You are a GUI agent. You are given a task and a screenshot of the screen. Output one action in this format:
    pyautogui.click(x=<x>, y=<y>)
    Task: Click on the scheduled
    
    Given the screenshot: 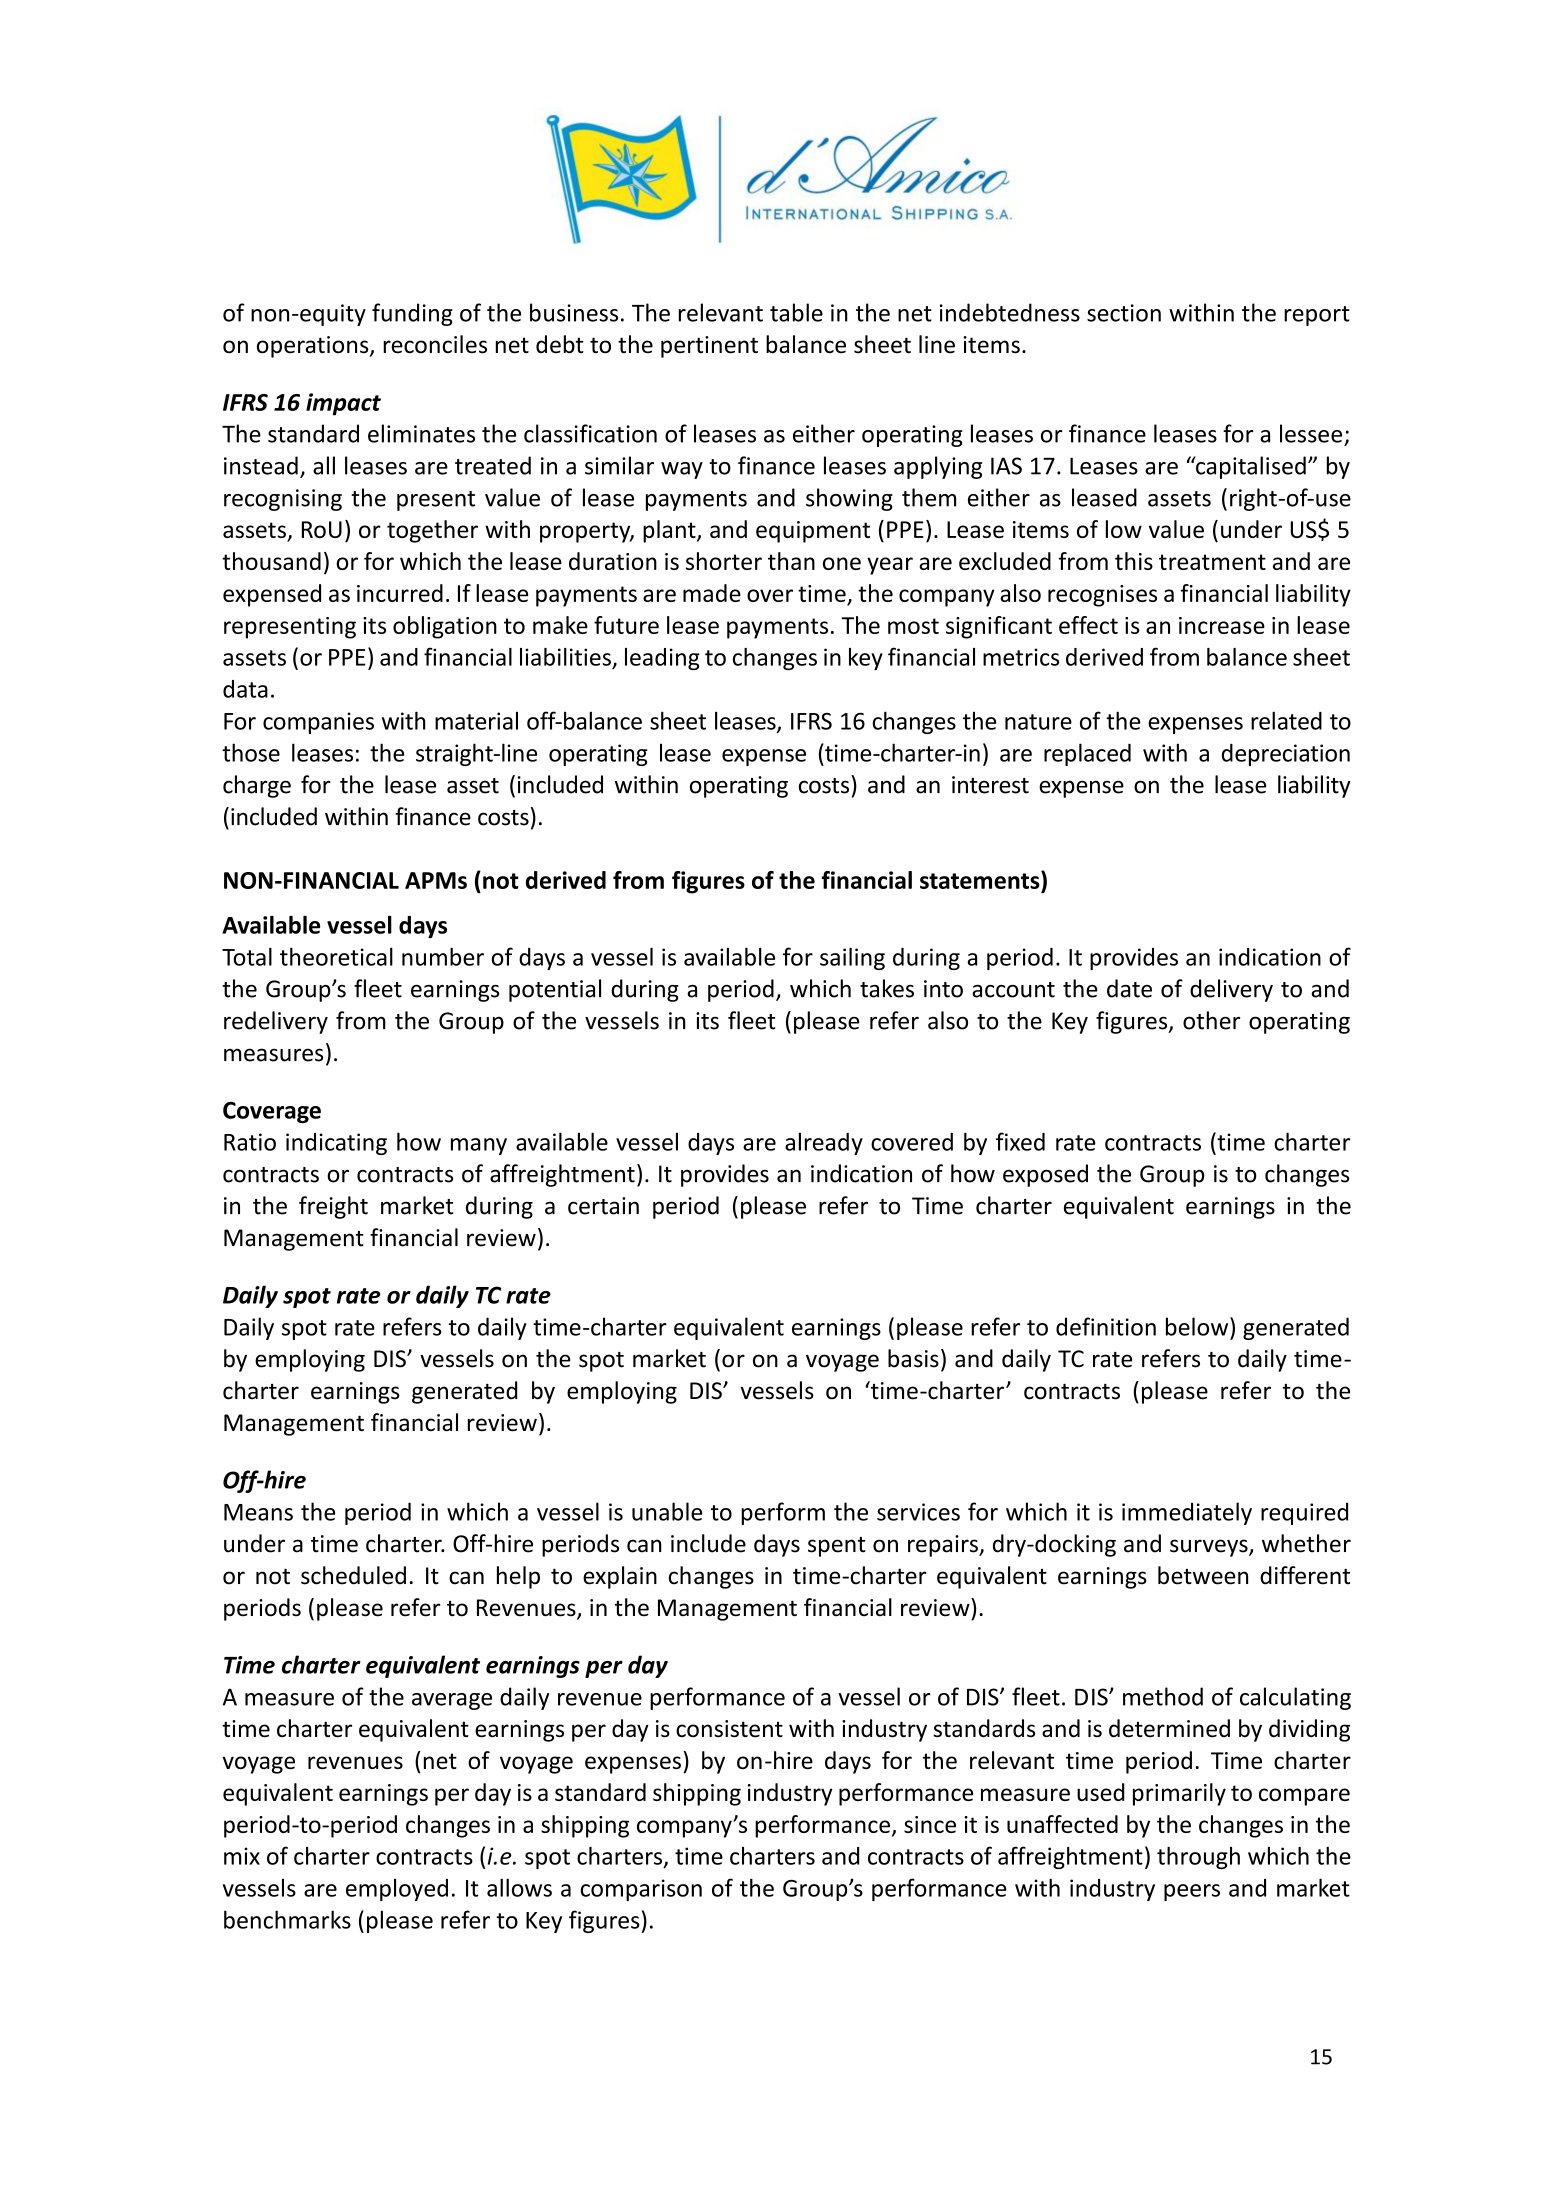 What is the action you would take?
    pyautogui.click(x=353, y=1575)
